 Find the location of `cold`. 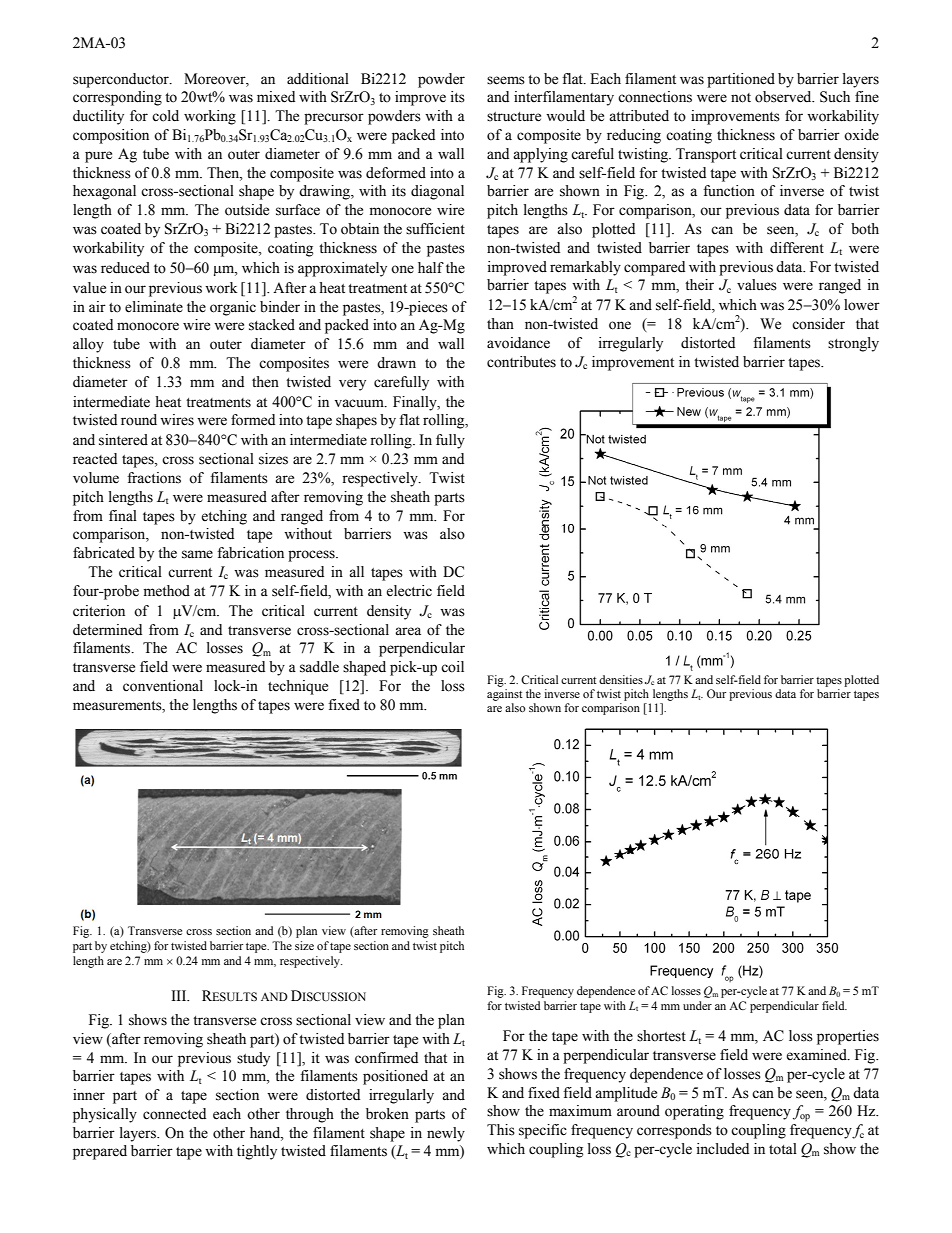

cold is located at coordinates (165, 116).
